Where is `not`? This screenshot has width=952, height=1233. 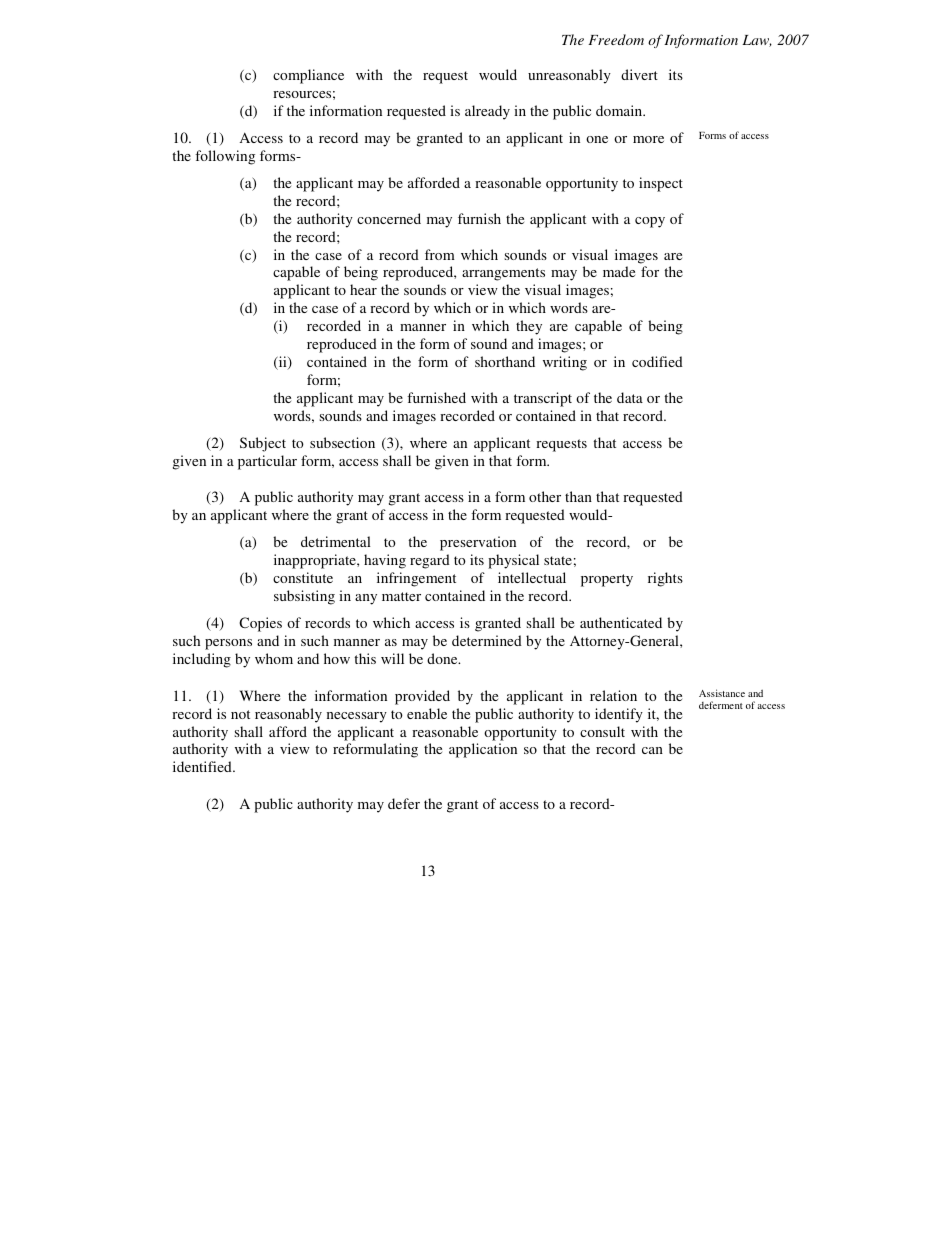 not is located at coordinates (240, 714).
